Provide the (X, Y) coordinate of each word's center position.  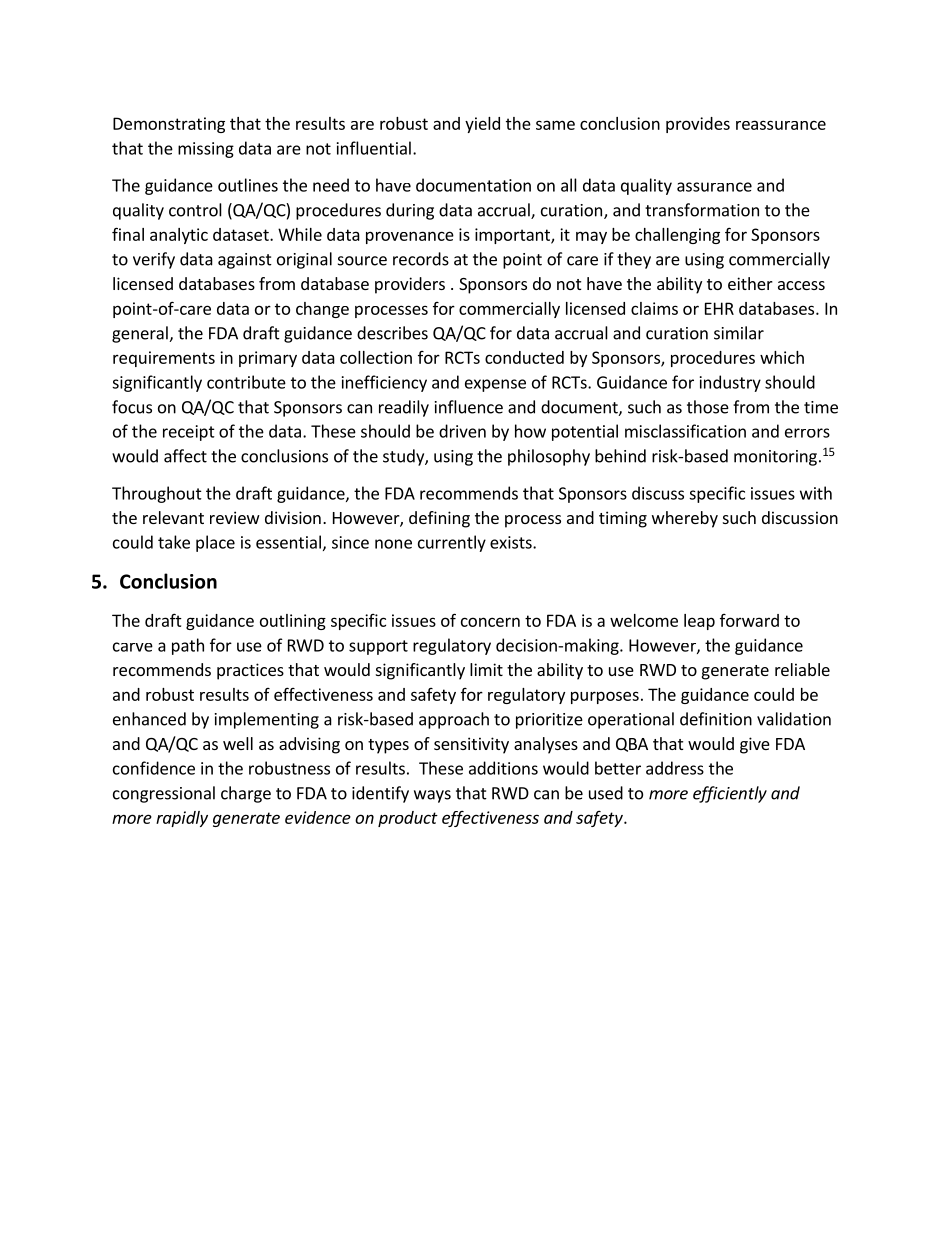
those (708, 407)
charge (246, 794)
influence (469, 407)
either (750, 283)
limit (486, 669)
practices (250, 671)
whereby (685, 519)
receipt (189, 433)
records (421, 259)
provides (698, 125)
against (245, 261)
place (215, 543)
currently (452, 543)
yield (482, 125)
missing (206, 150)
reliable (802, 669)
